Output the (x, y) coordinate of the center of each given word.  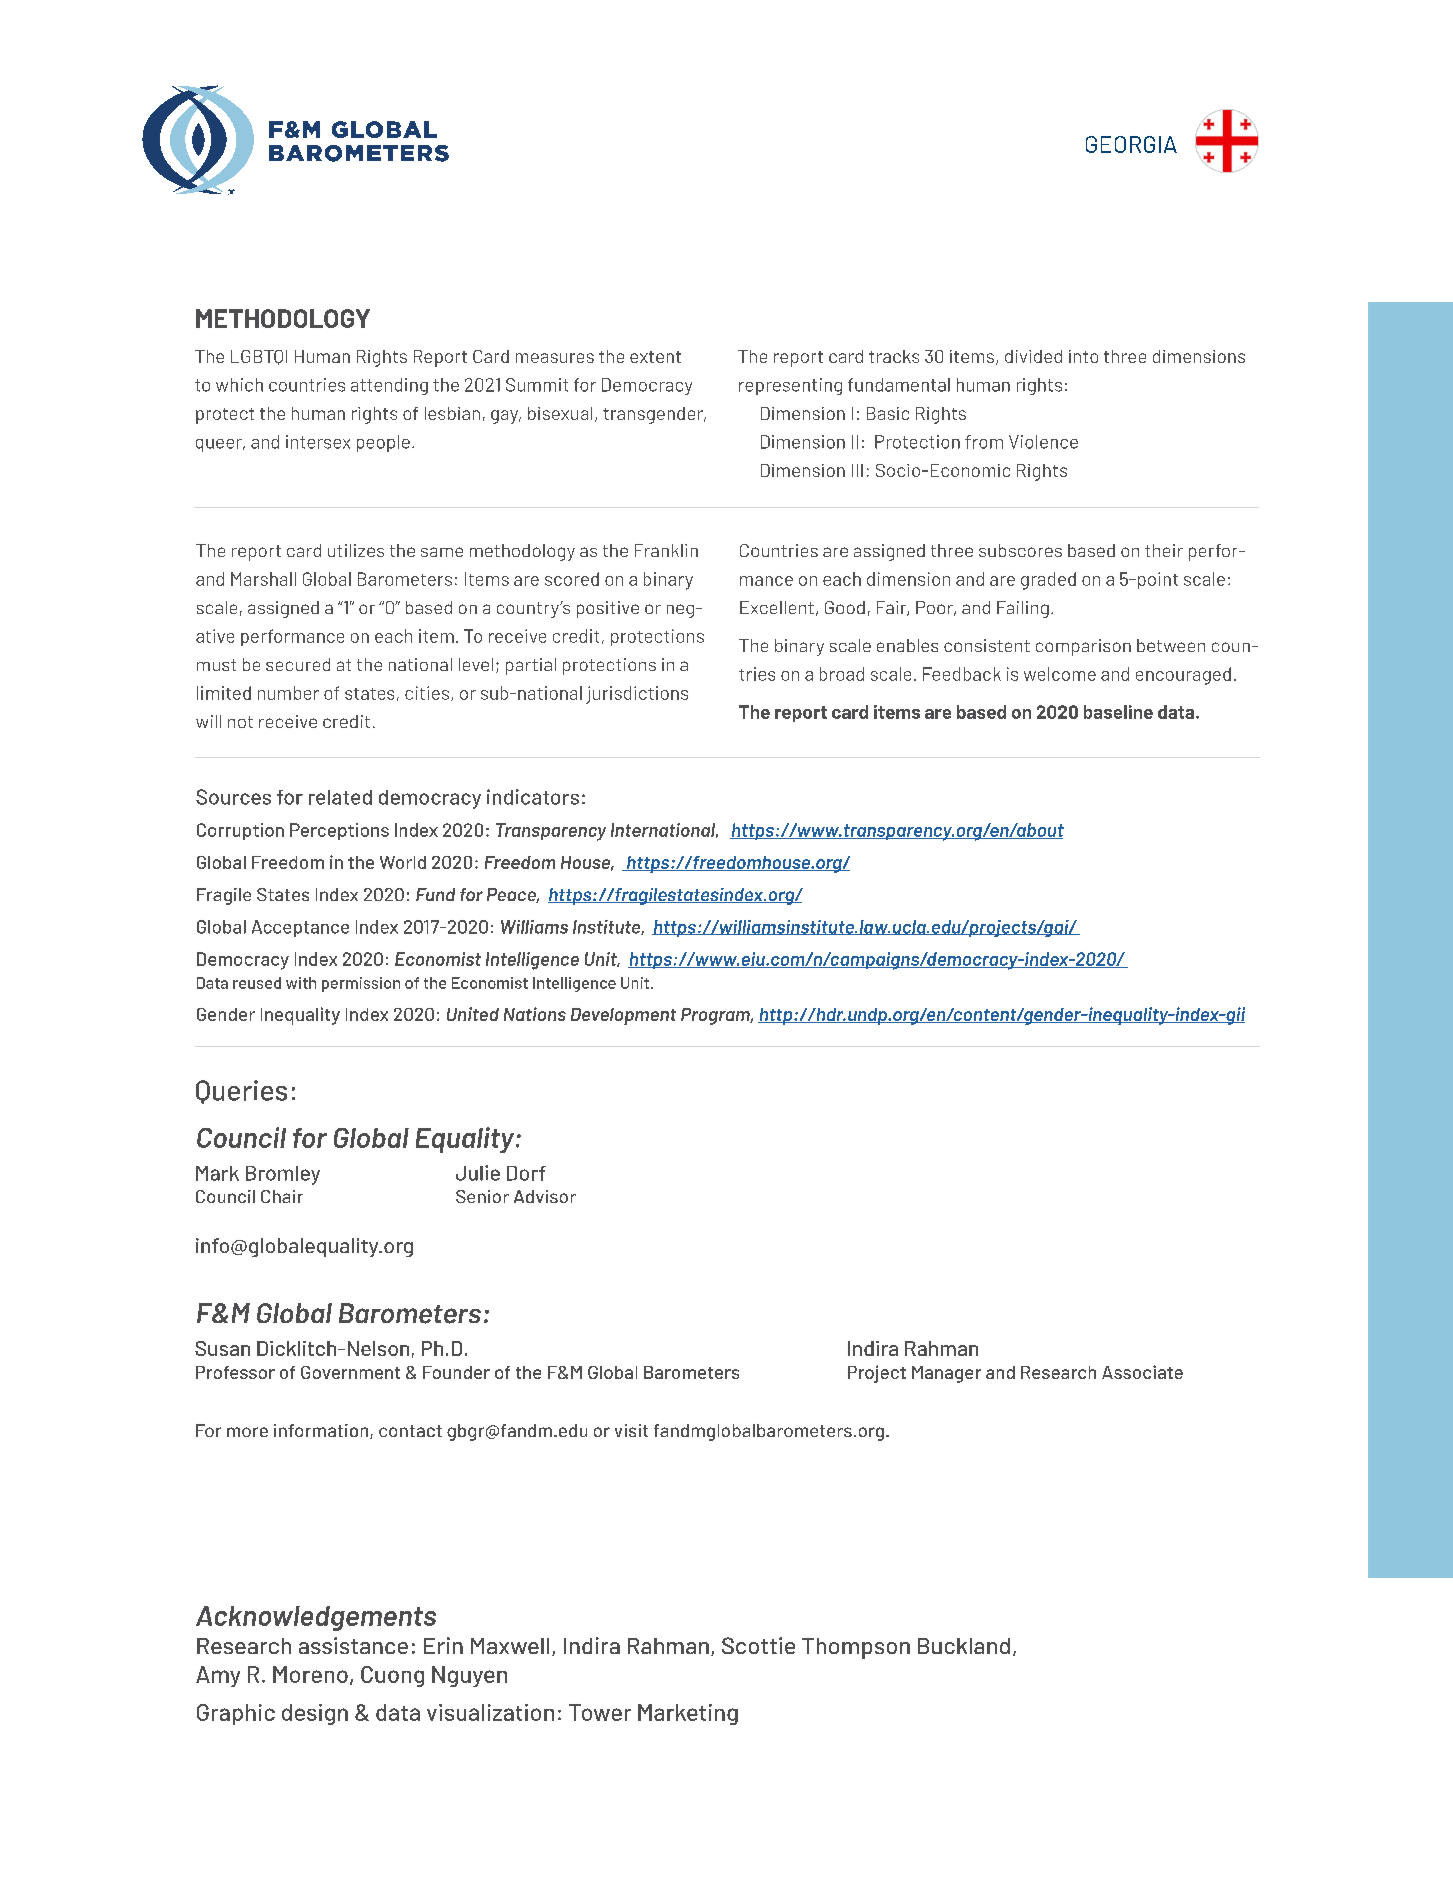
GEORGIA (1131, 144)
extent (655, 357)
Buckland (964, 1646)
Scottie (758, 1645)
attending (389, 386)
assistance (353, 1645)
